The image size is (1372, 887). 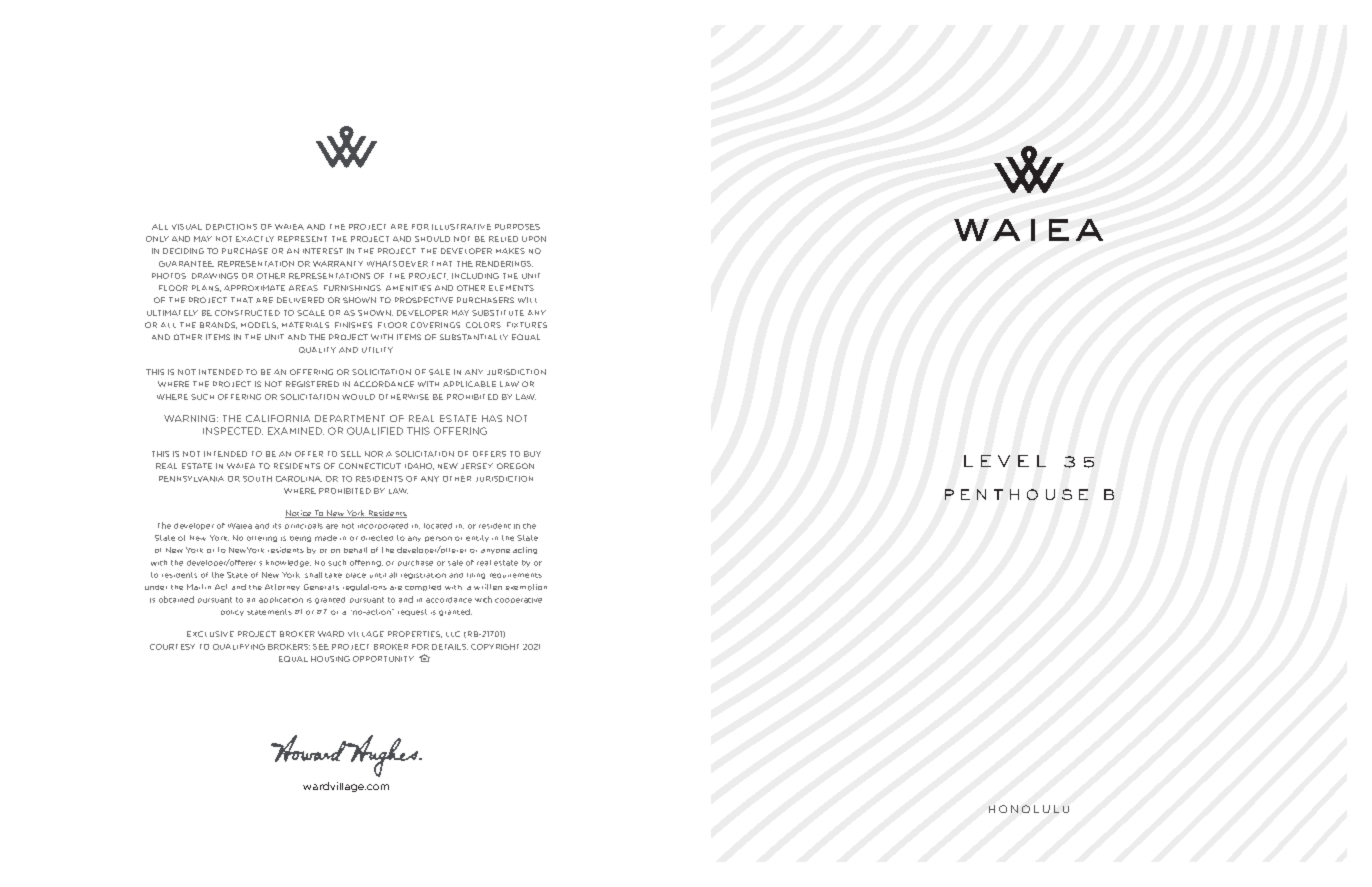 What do you see at coordinates (1029, 809) in the screenshot?
I see `HONOLULU` at bounding box center [1029, 809].
